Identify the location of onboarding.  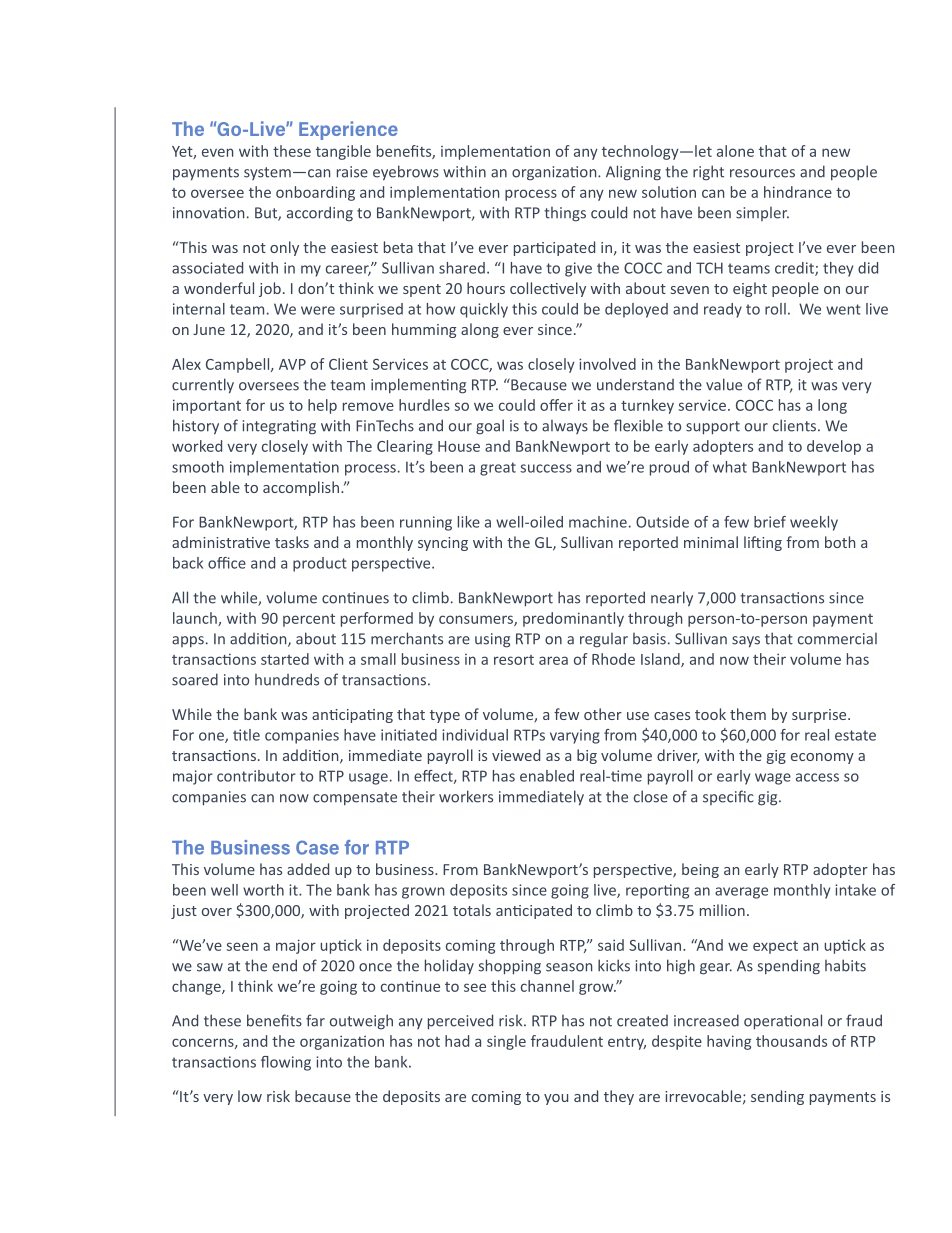
(315, 193).
